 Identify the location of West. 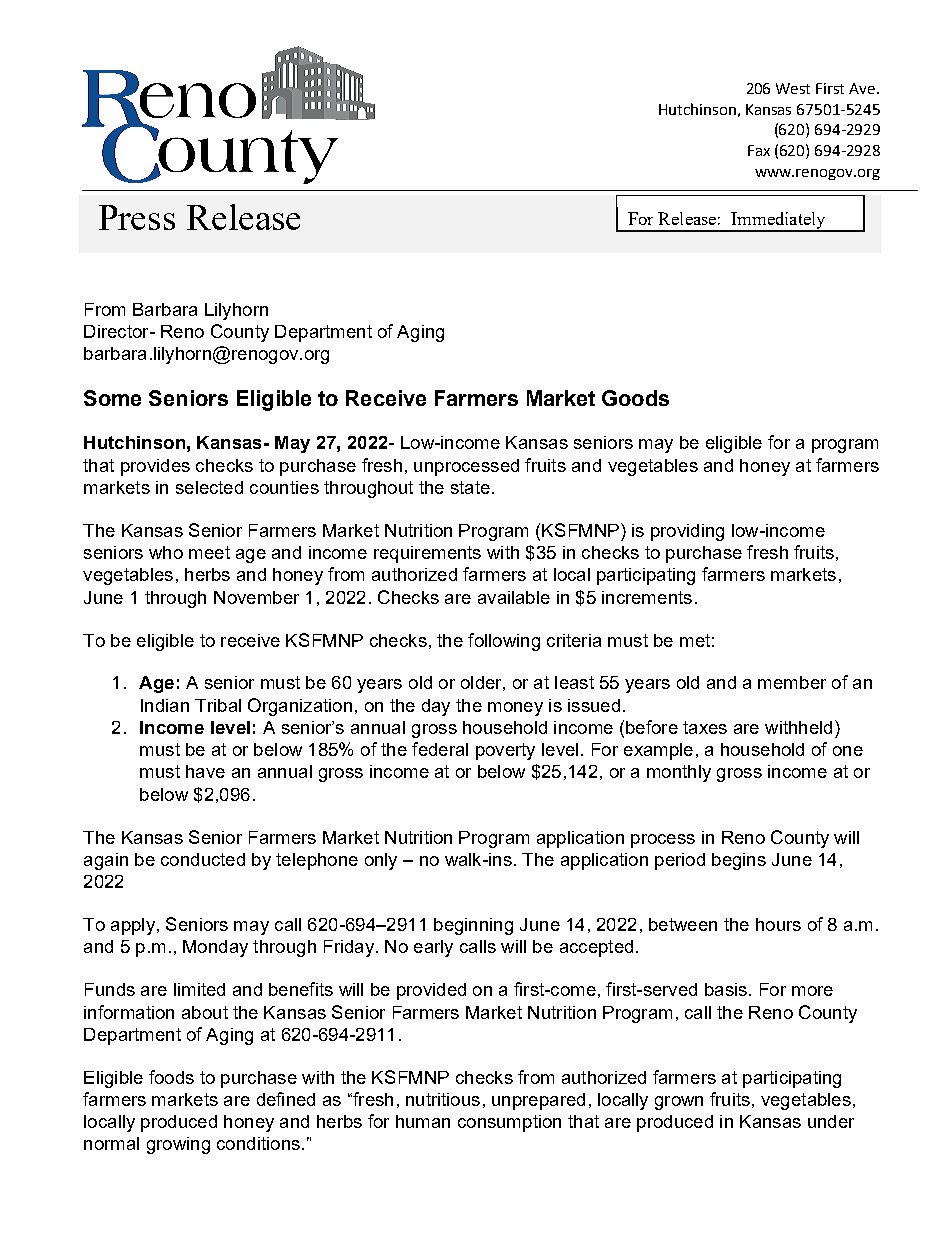
(793, 88).
